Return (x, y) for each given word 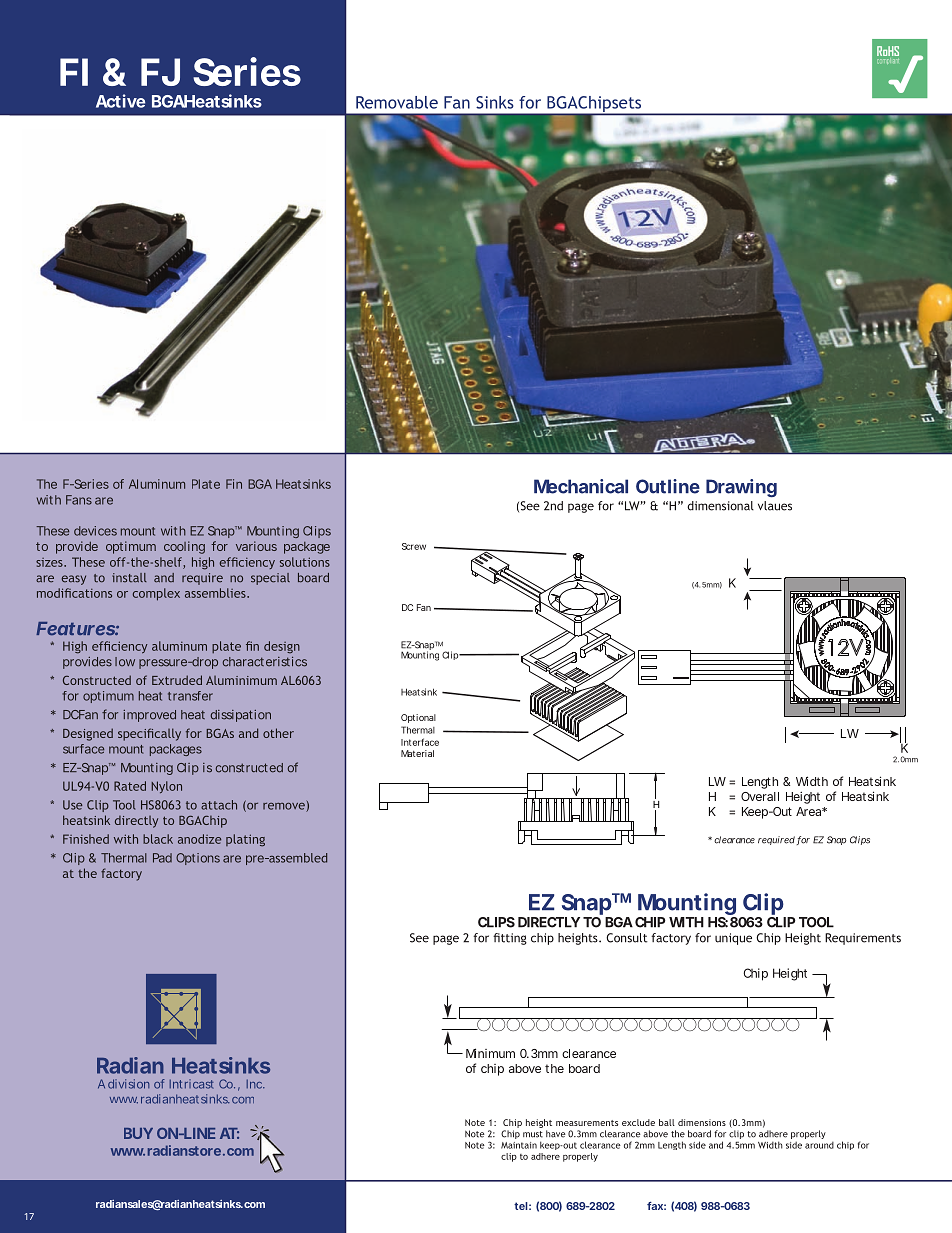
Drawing (741, 488)
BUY (138, 1133)
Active (120, 101)
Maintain (519, 1145)
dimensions (702, 1122)
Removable (397, 102)
